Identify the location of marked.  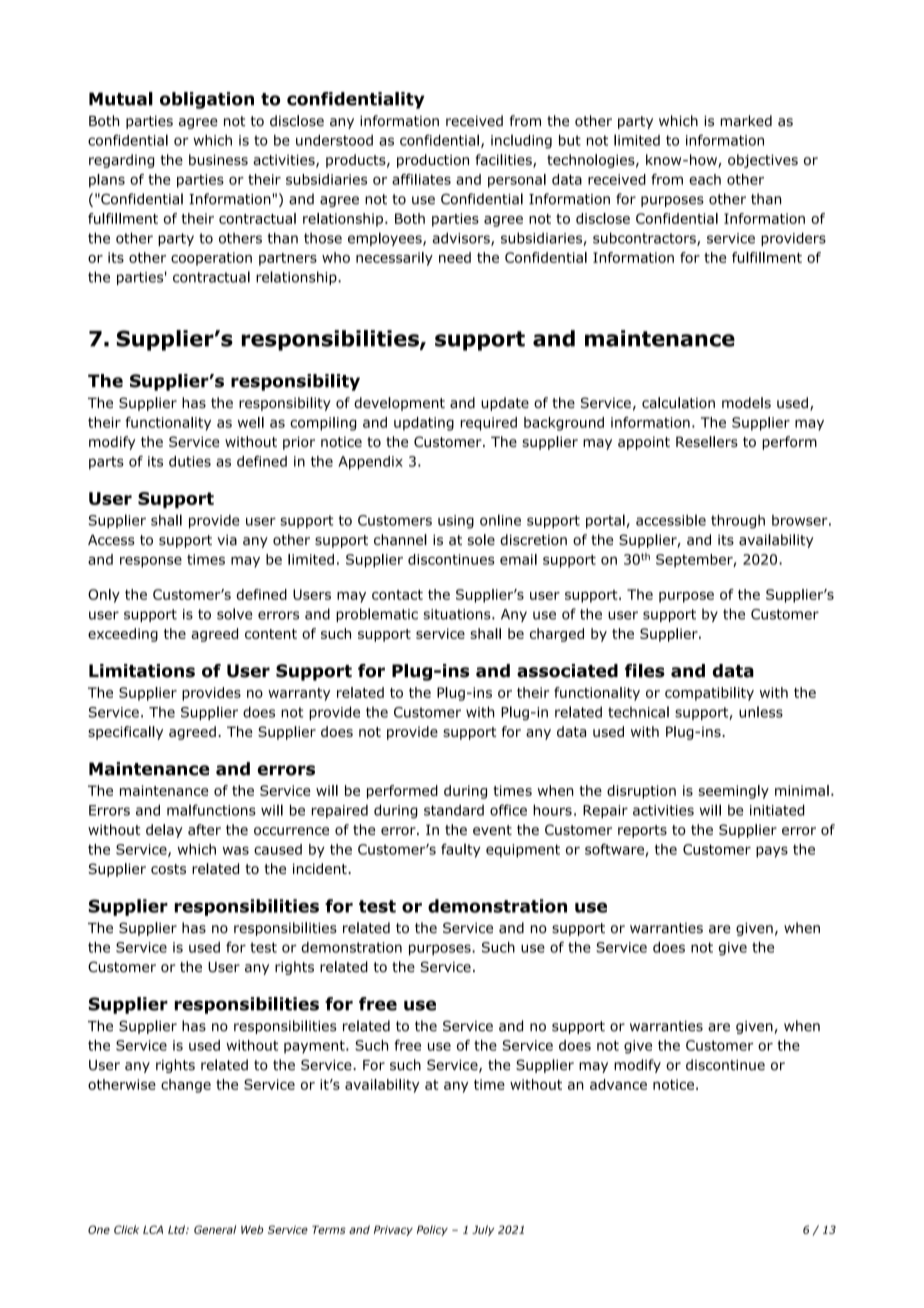
(746, 121).
